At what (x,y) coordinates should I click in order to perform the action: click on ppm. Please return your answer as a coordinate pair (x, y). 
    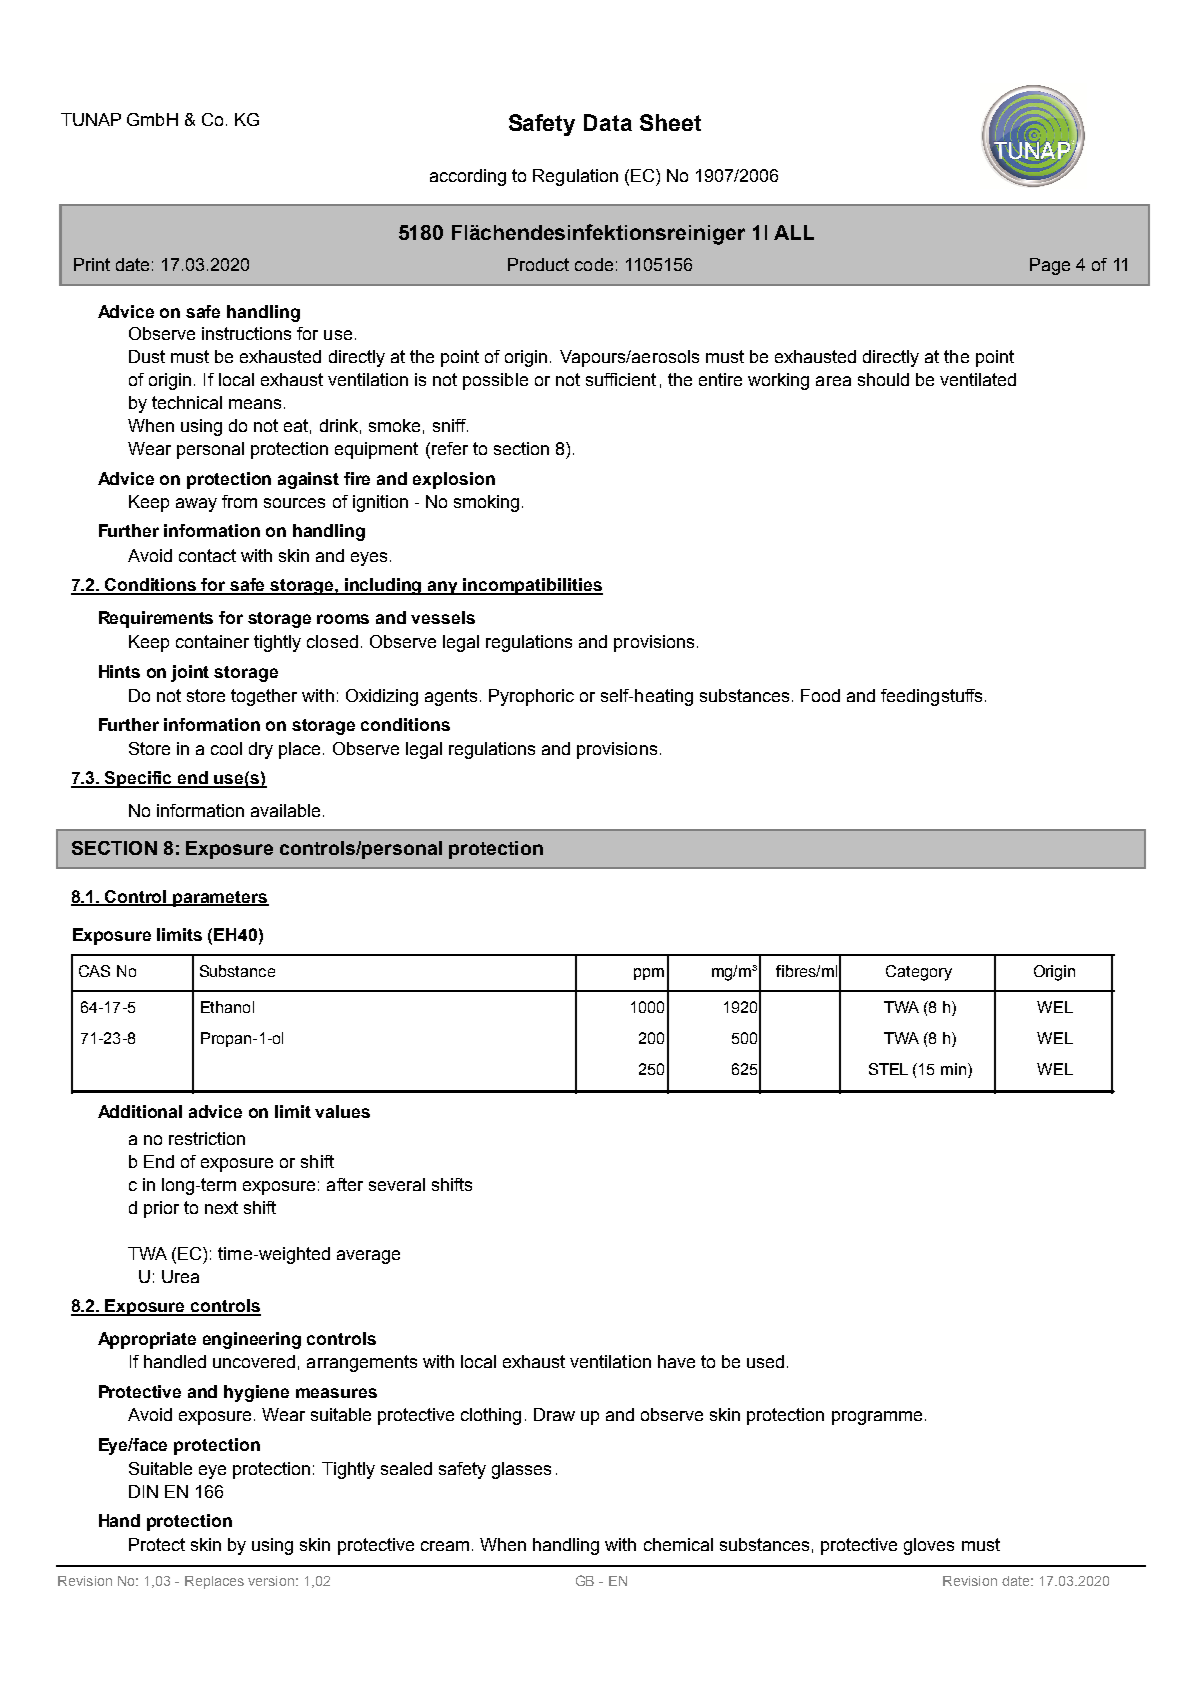
    Looking at the image, I should click on (649, 974).
